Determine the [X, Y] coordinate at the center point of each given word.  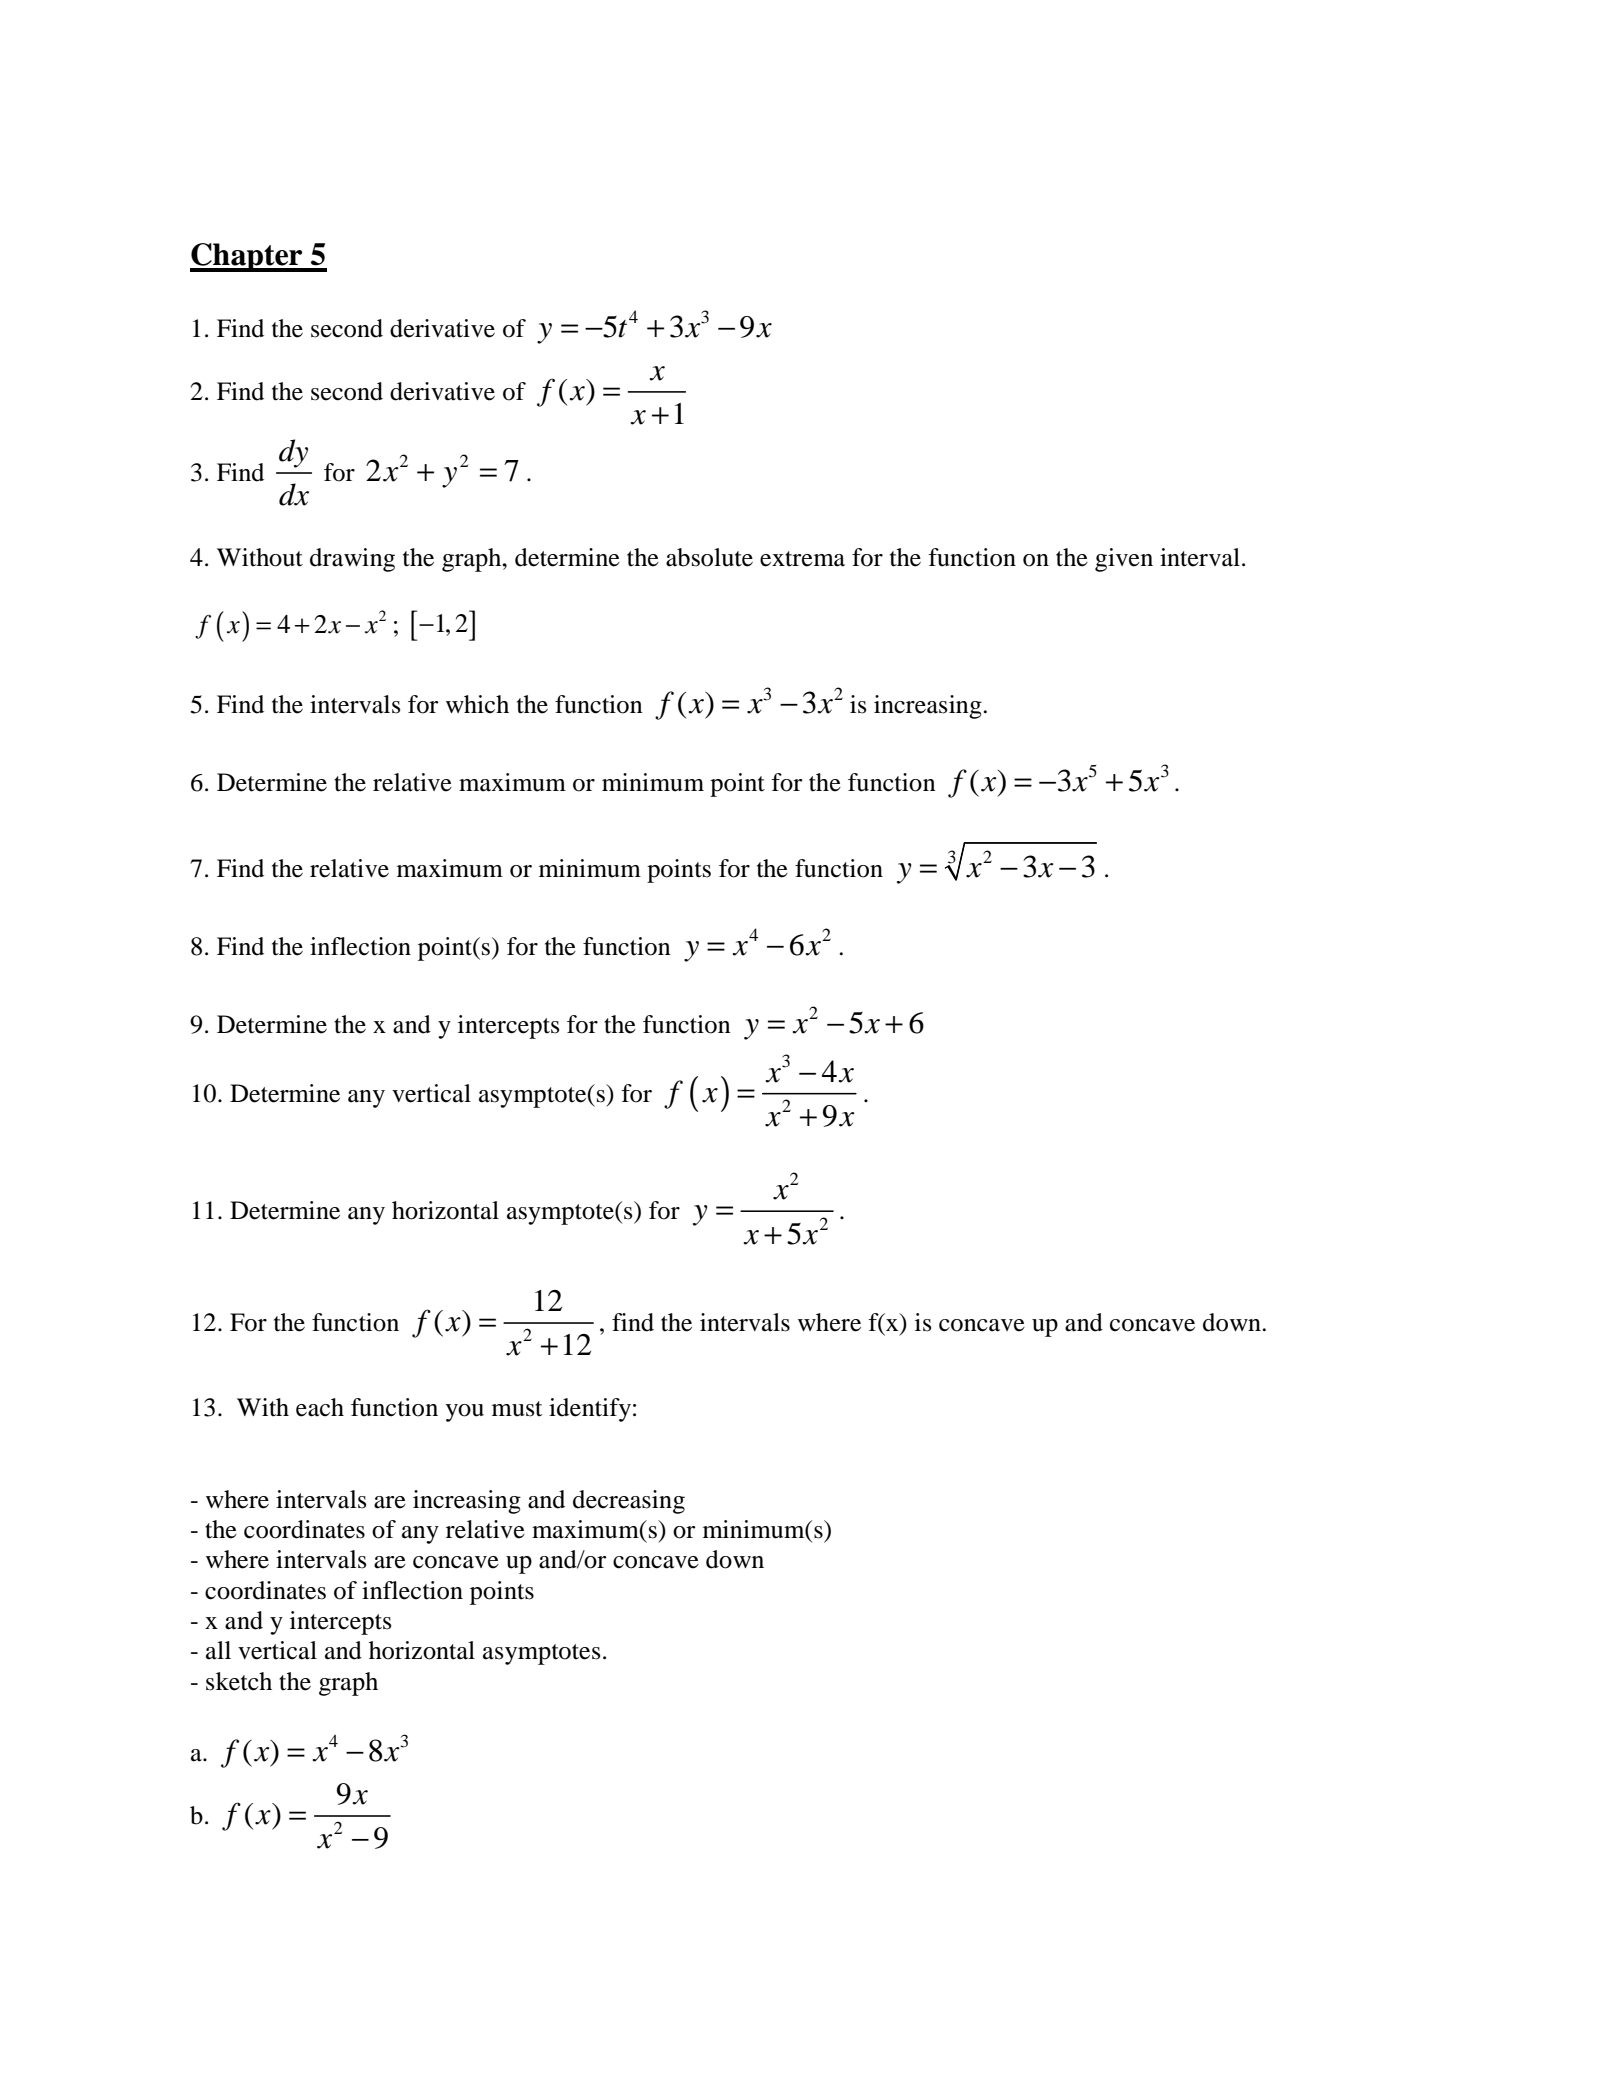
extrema [802, 559]
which [477, 704]
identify [590, 1410]
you [465, 1413]
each [320, 1407]
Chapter [247, 257]
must [517, 1409]
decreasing [629, 1502]
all [218, 1650]
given [1124, 560]
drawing [352, 560]
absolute [709, 557]
